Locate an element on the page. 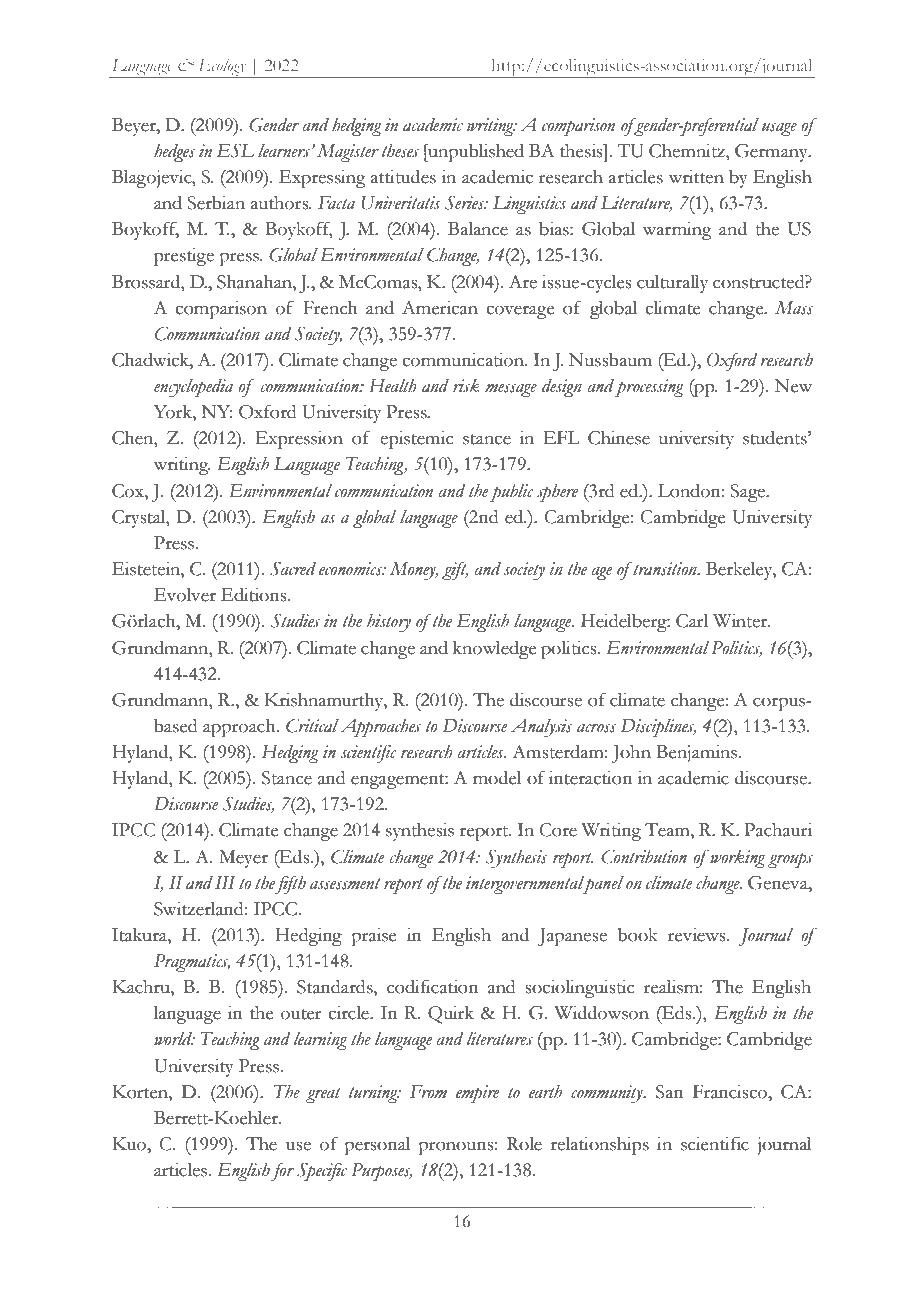 The width and height of the document is (924, 1308). empire is located at coordinates (477, 1094).
